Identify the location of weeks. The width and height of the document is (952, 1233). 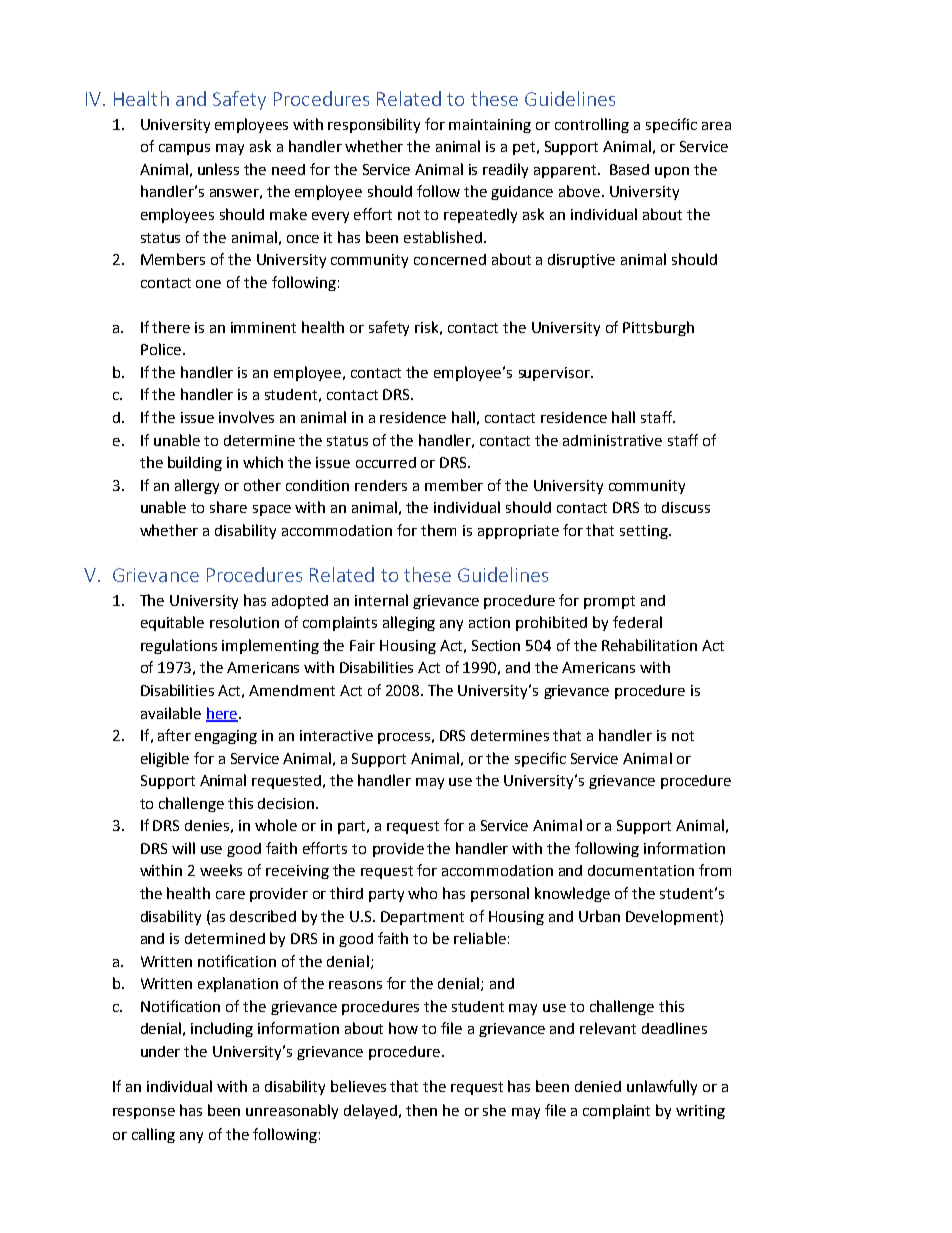
(221, 870).
